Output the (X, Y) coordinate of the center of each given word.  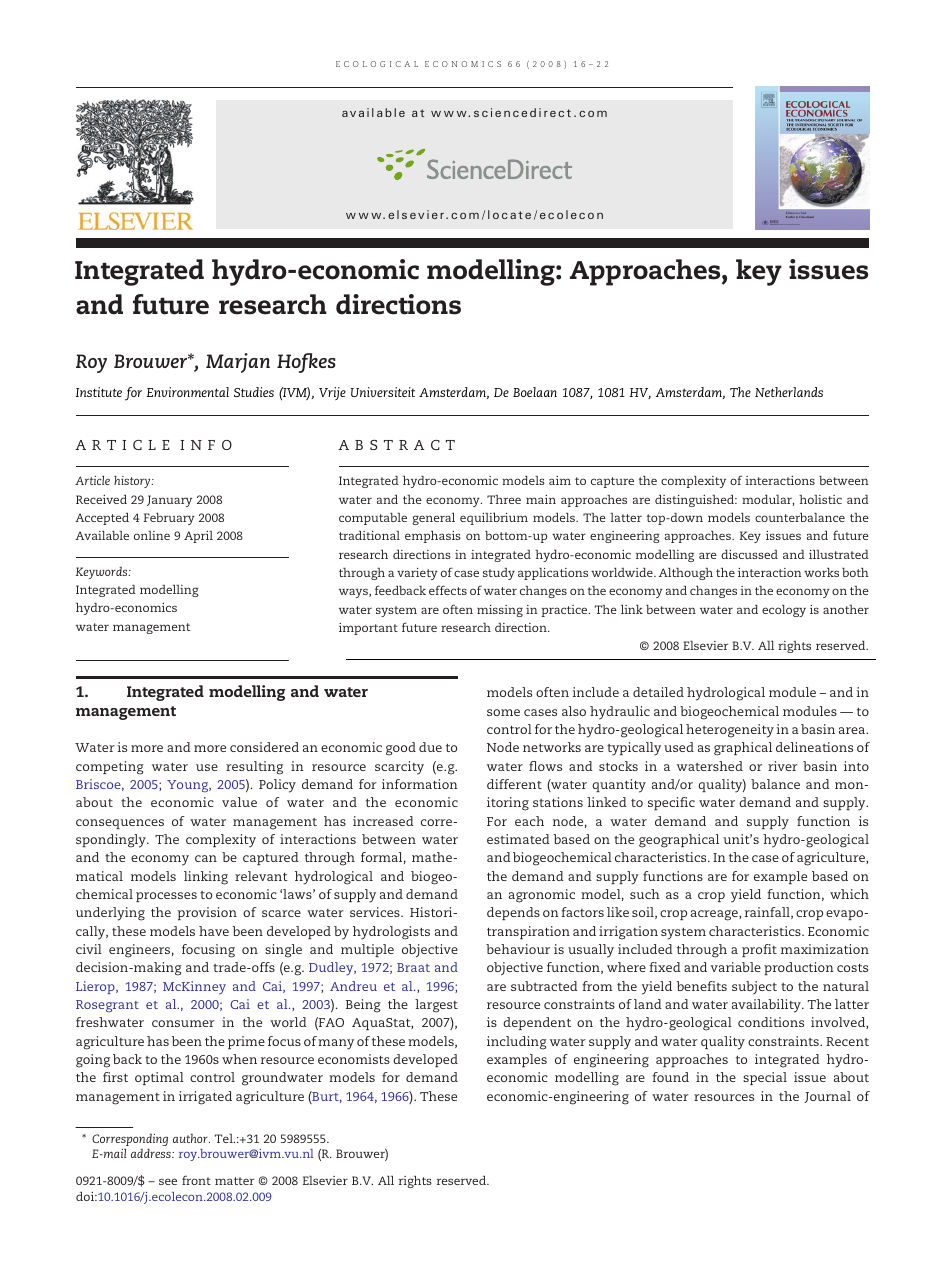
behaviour (518, 949)
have (214, 931)
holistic (820, 499)
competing (110, 768)
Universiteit (382, 392)
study (499, 574)
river (783, 766)
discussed (749, 554)
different (514, 784)
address (152, 1153)
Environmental (188, 392)
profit (759, 950)
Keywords (103, 573)
